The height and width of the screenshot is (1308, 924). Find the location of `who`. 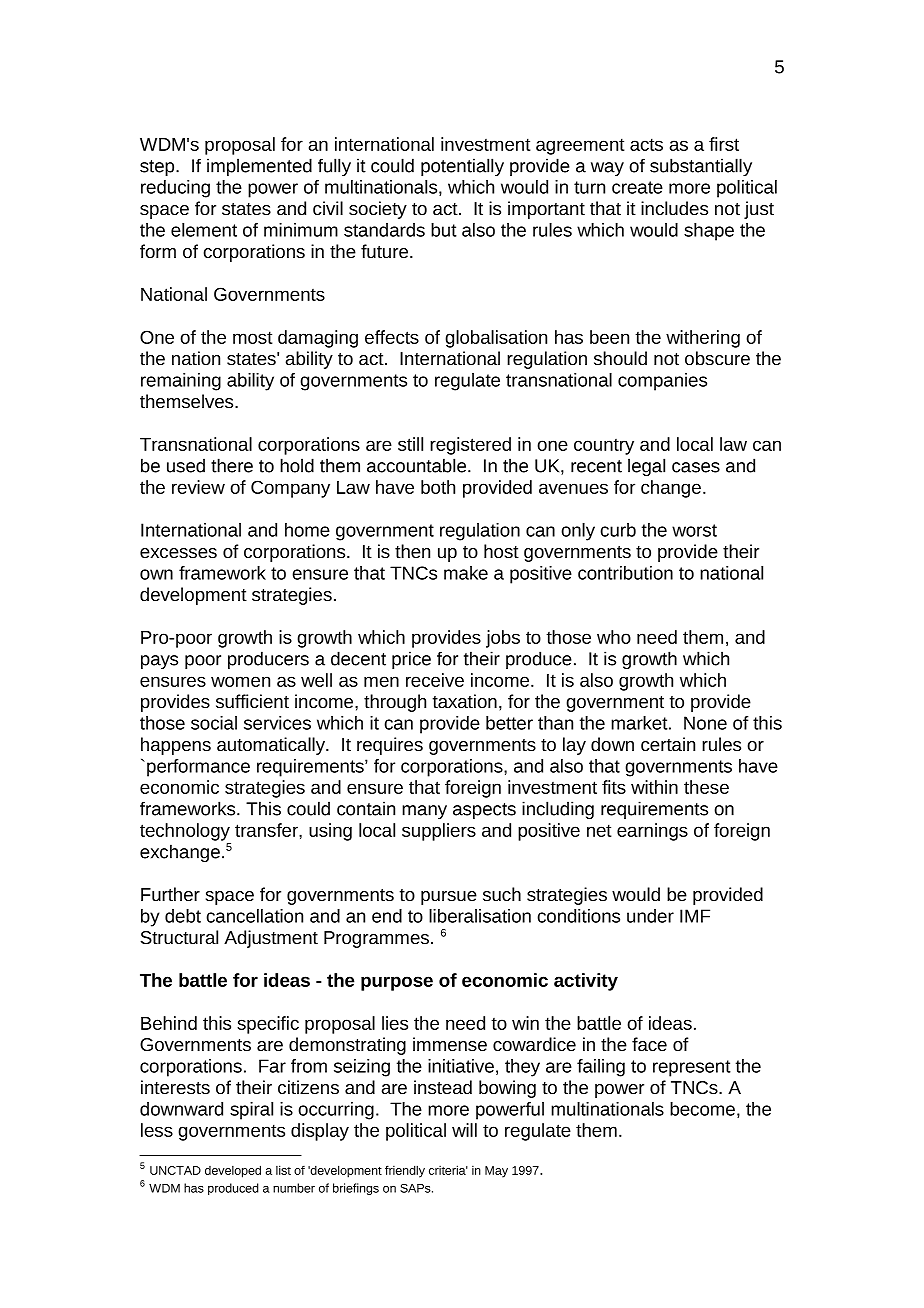

who is located at coordinates (614, 637).
